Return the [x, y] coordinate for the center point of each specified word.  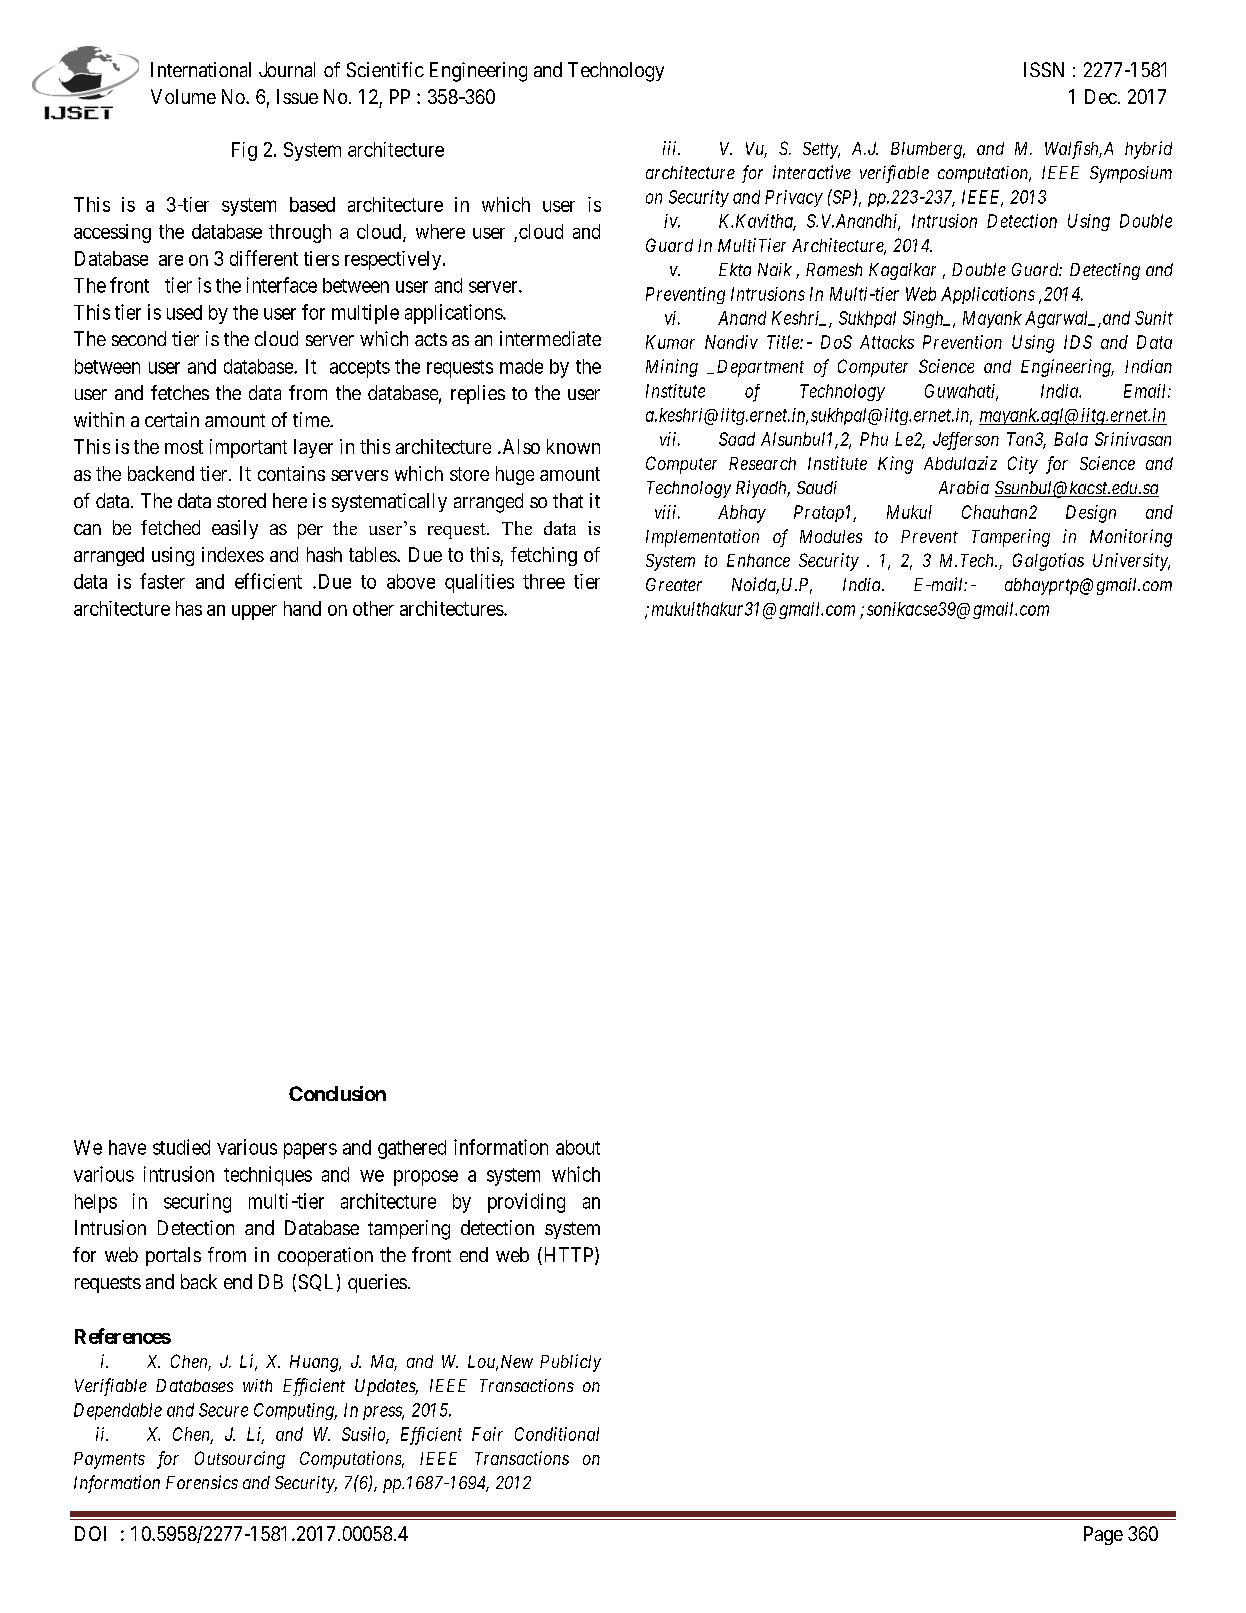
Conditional [557, 1434]
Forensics [202, 1482]
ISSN [1044, 69]
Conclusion [337, 1093]
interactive [812, 172]
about [578, 1147]
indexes [233, 554]
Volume [183, 96]
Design [1091, 514]
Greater [674, 584]
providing [526, 1203]
